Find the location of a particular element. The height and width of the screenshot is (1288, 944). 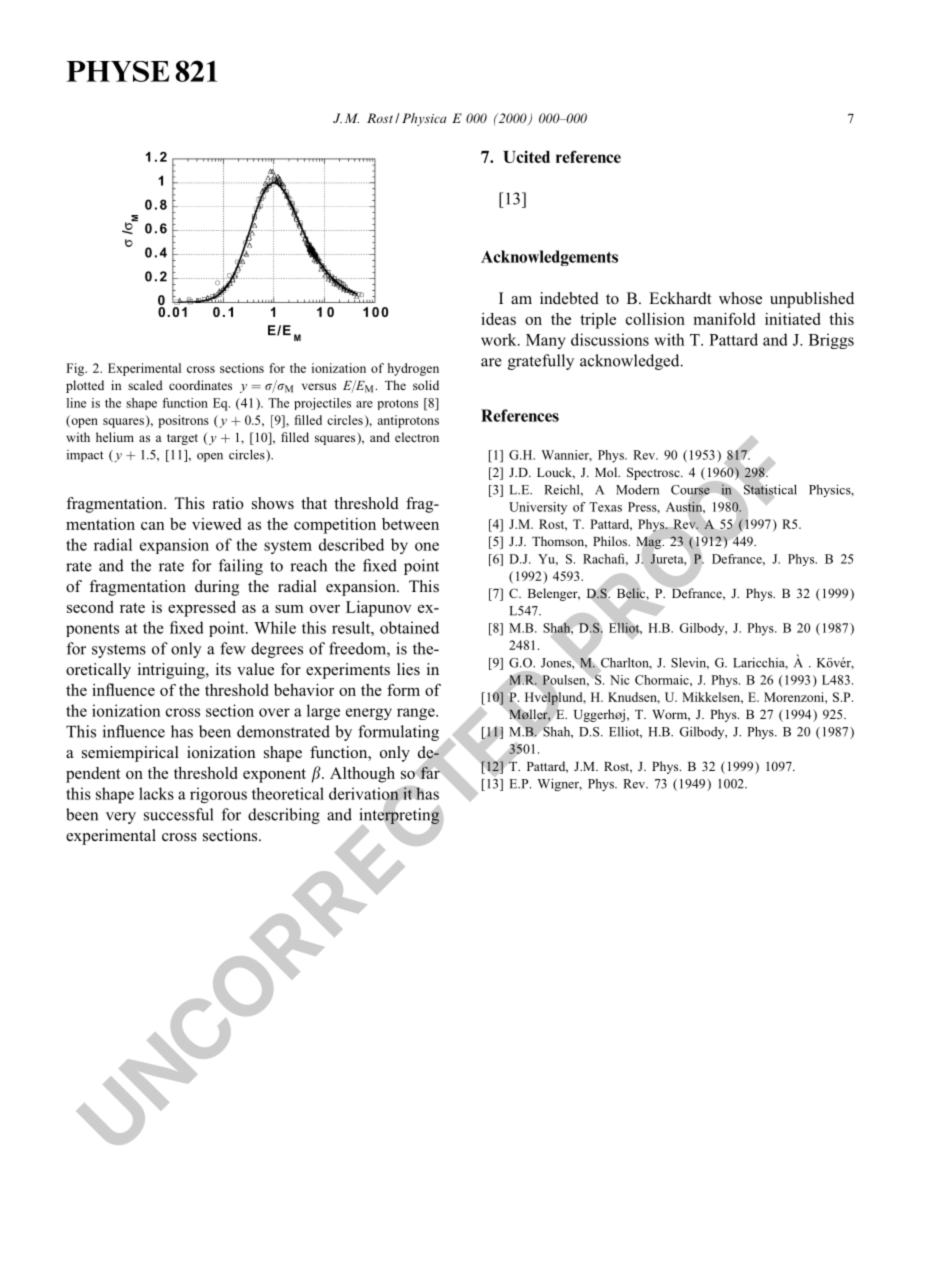

whose is located at coordinates (740, 298).
